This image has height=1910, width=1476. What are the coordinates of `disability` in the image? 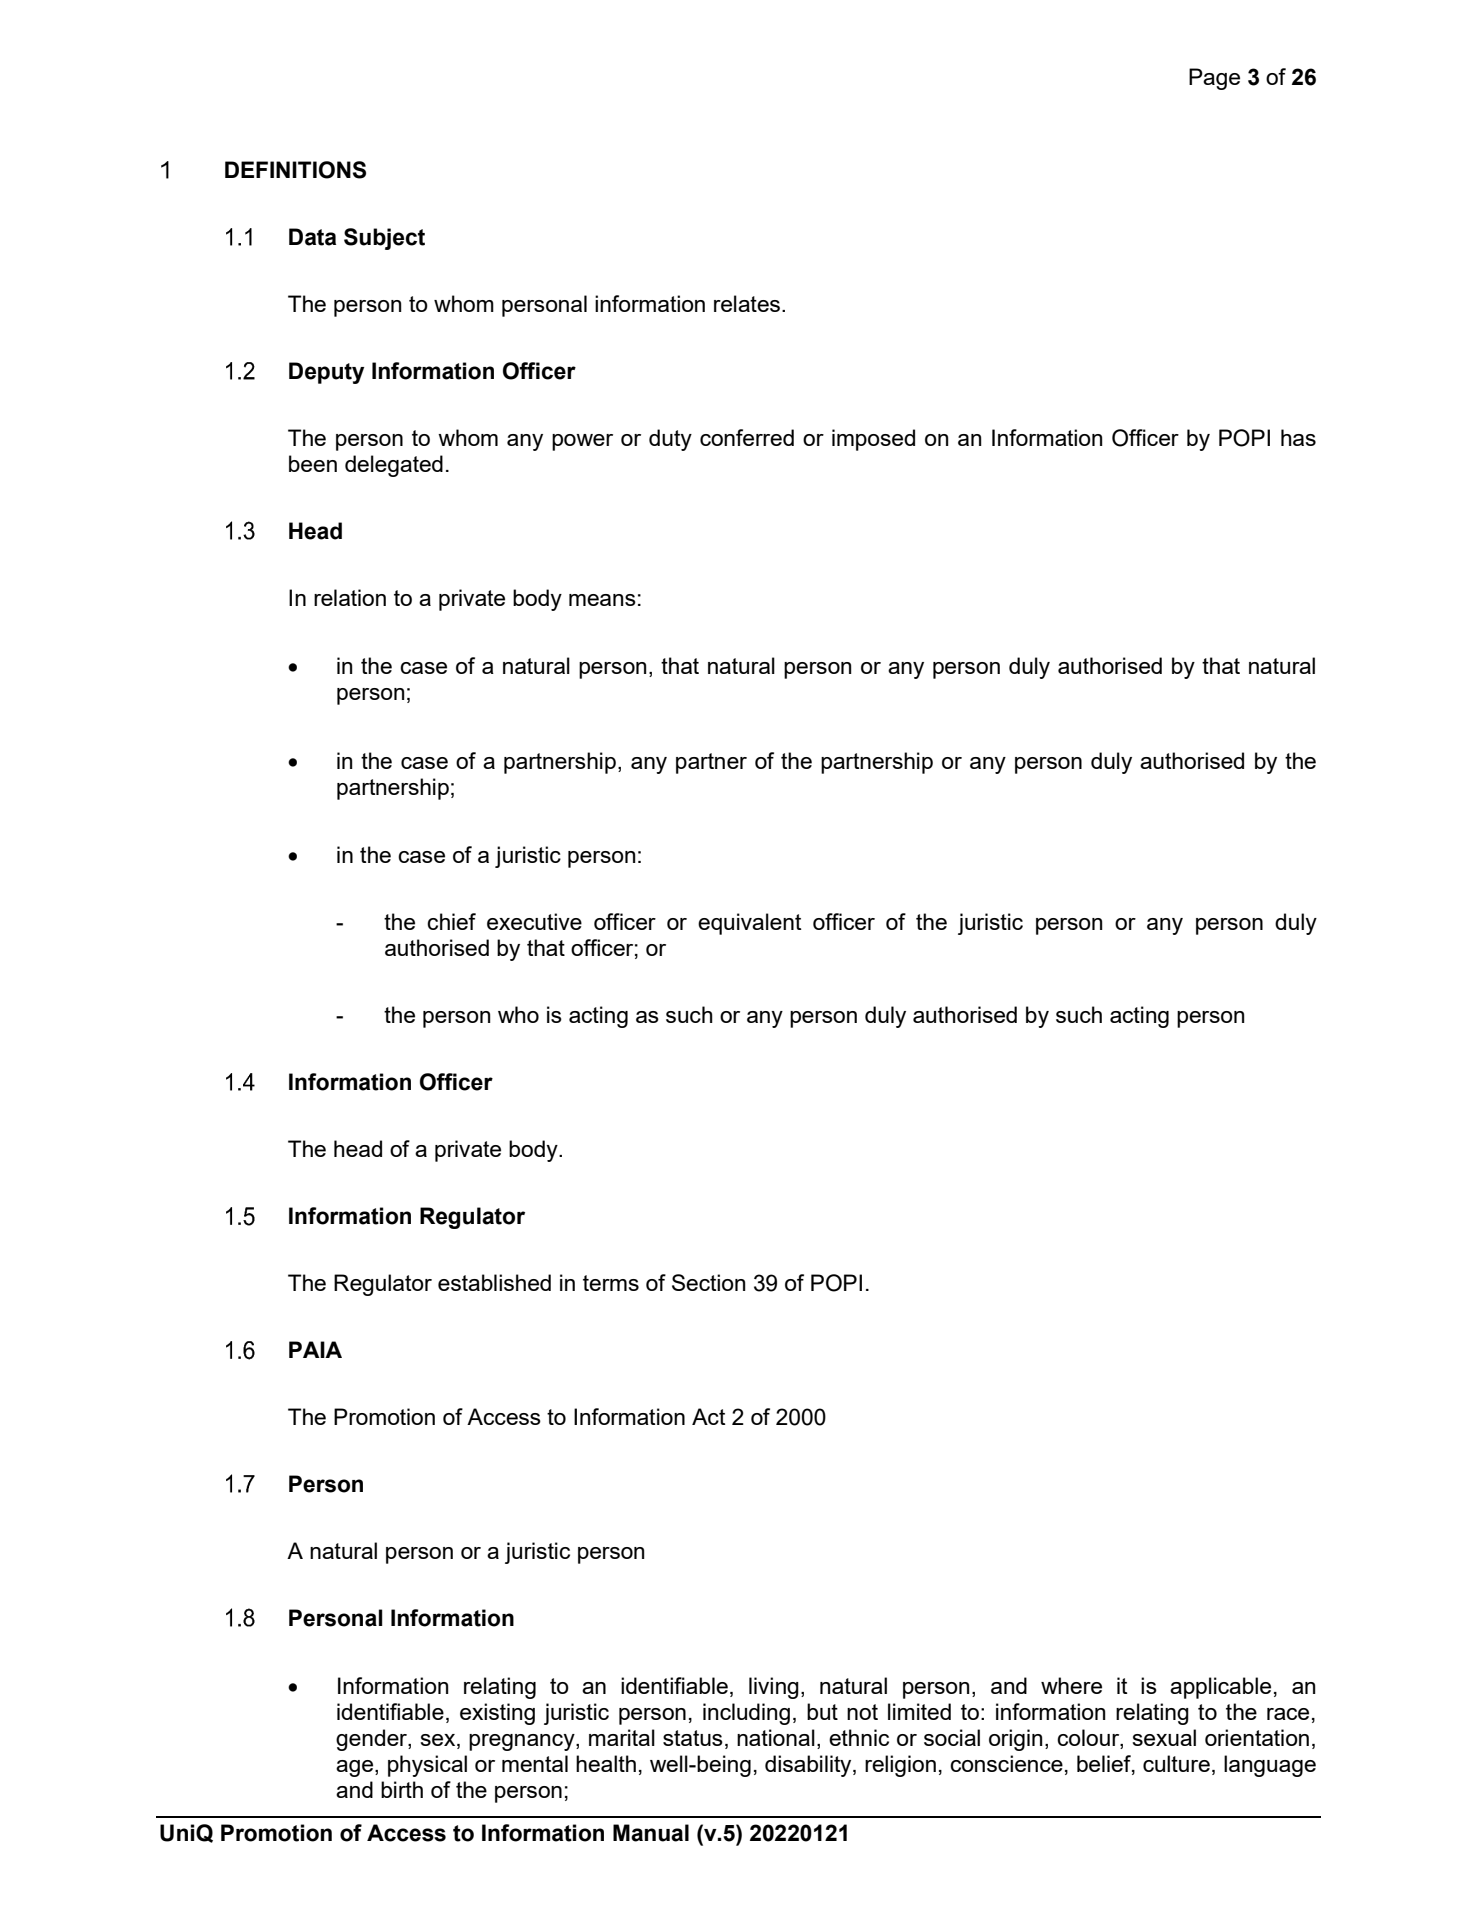 It's located at (809, 1766).
